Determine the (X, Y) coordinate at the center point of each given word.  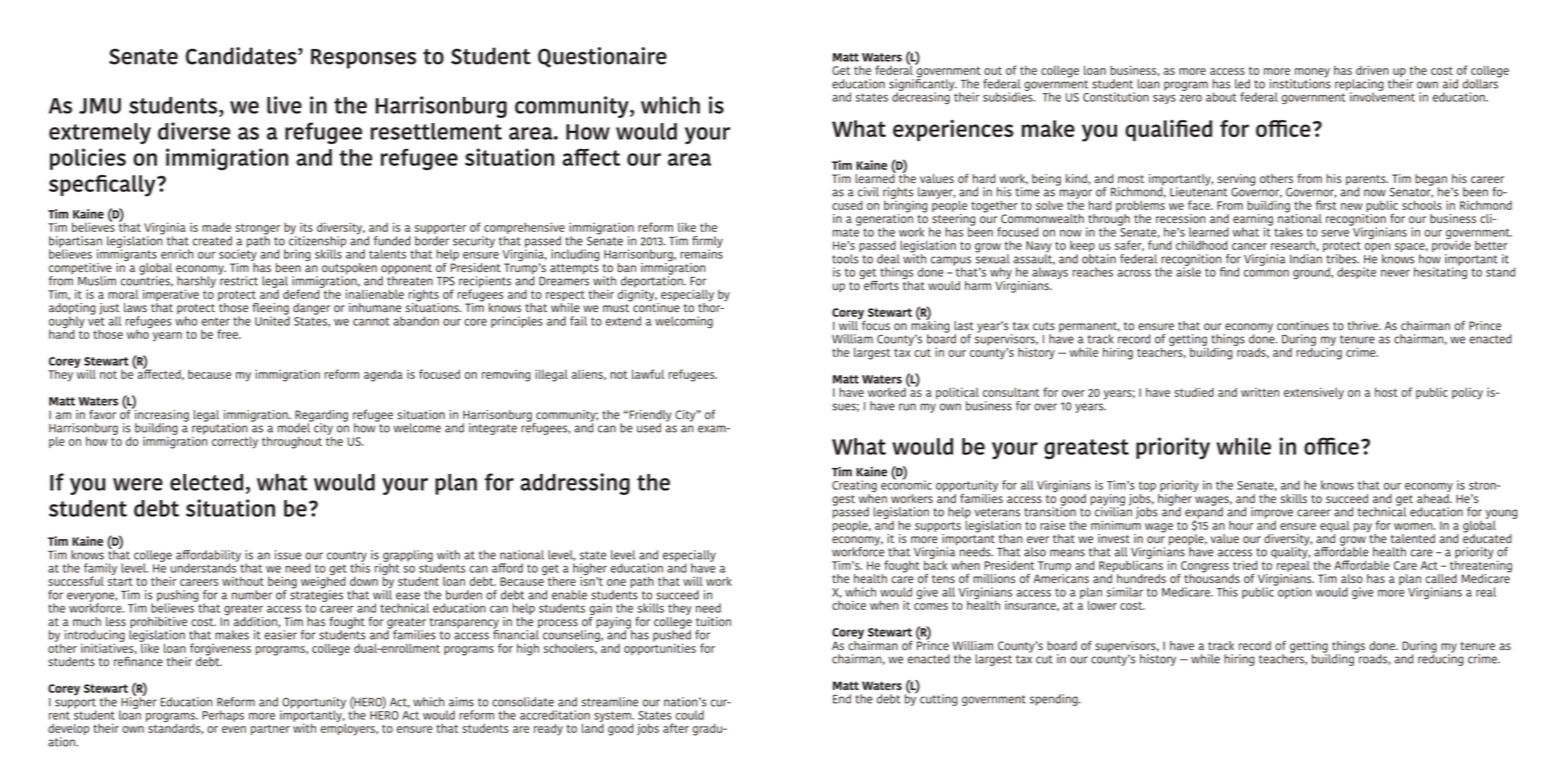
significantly (923, 85)
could (690, 715)
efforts (880, 284)
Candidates (242, 56)
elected (206, 482)
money (1312, 74)
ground (1312, 273)
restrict (238, 280)
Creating (854, 487)
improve (1272, 513)
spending (1055, 700)
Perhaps (223, 716)
